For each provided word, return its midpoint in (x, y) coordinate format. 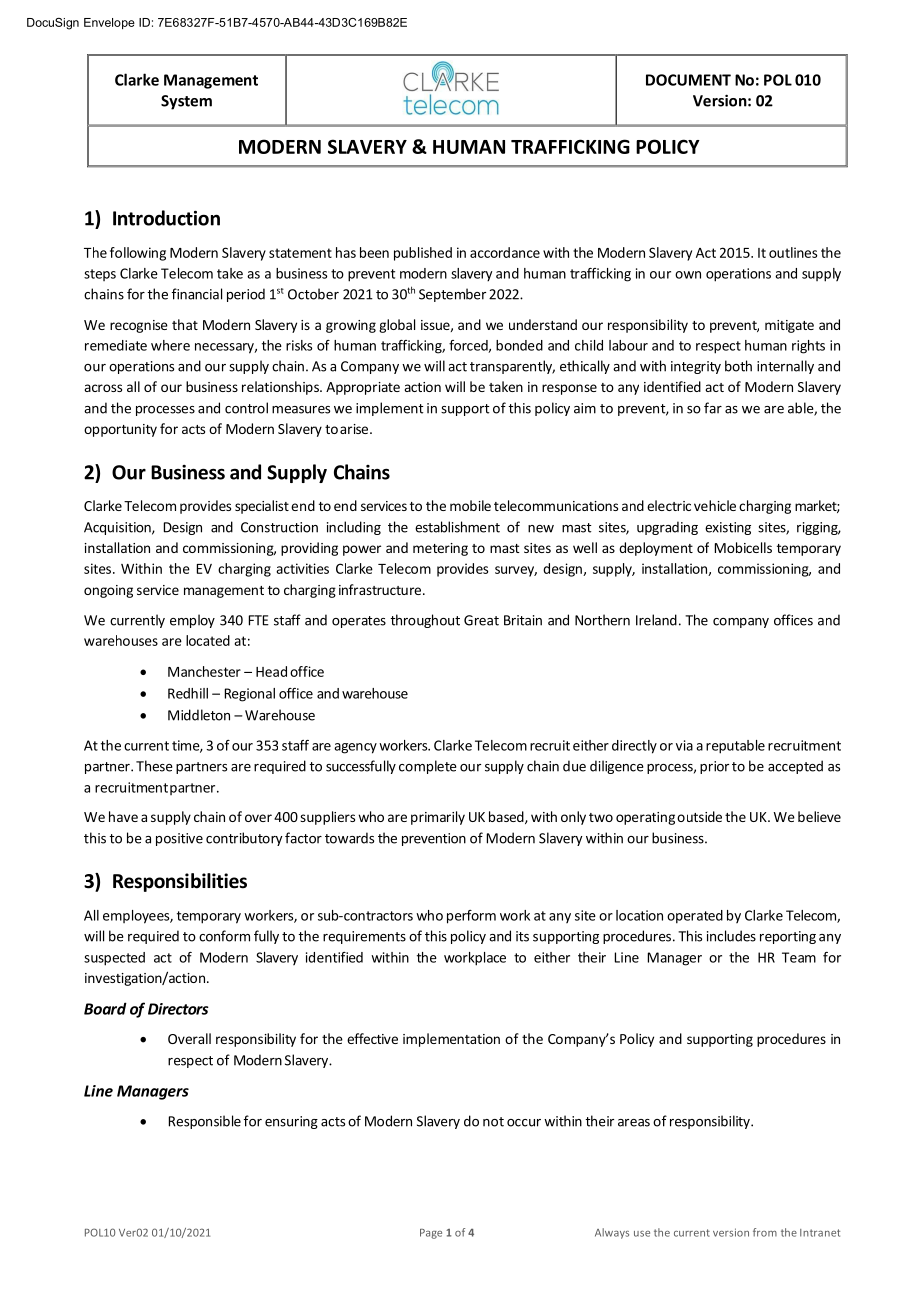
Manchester (204, 671)
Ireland (656, 620)
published (423, 254)
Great (481, 620)
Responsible (205, 1122)
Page (431, 1234)
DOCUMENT (688, 80)
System (186, 102)
